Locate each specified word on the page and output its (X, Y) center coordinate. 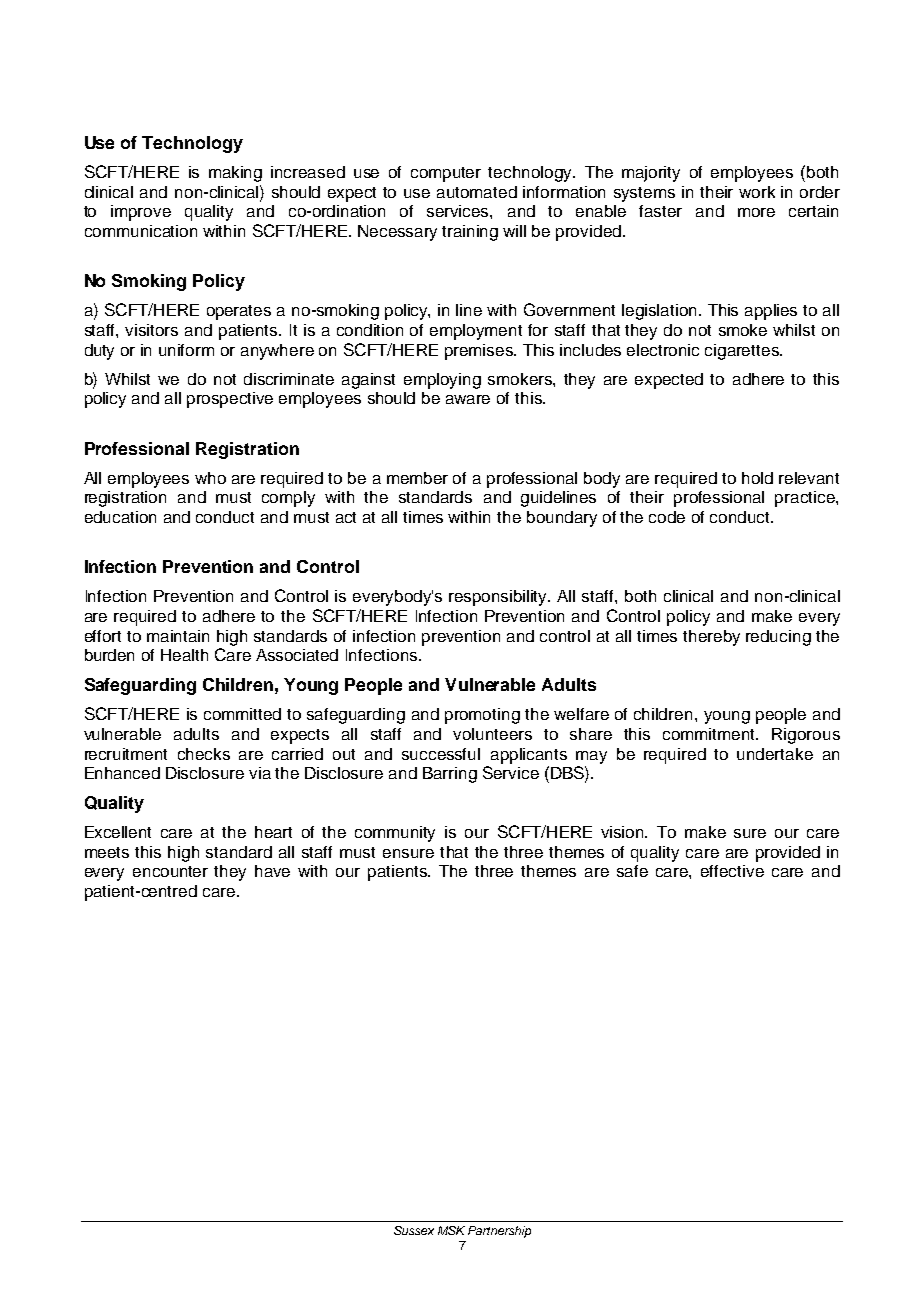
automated (477, 192)
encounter (170, 871)
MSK (451, 1230)
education (120, 517)
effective (732, 871)
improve (141, 213)
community (395, 834)
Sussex (414, 1230)
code (667, 517)
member (417, 478)
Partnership (499, 1232)
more (756, 212)
